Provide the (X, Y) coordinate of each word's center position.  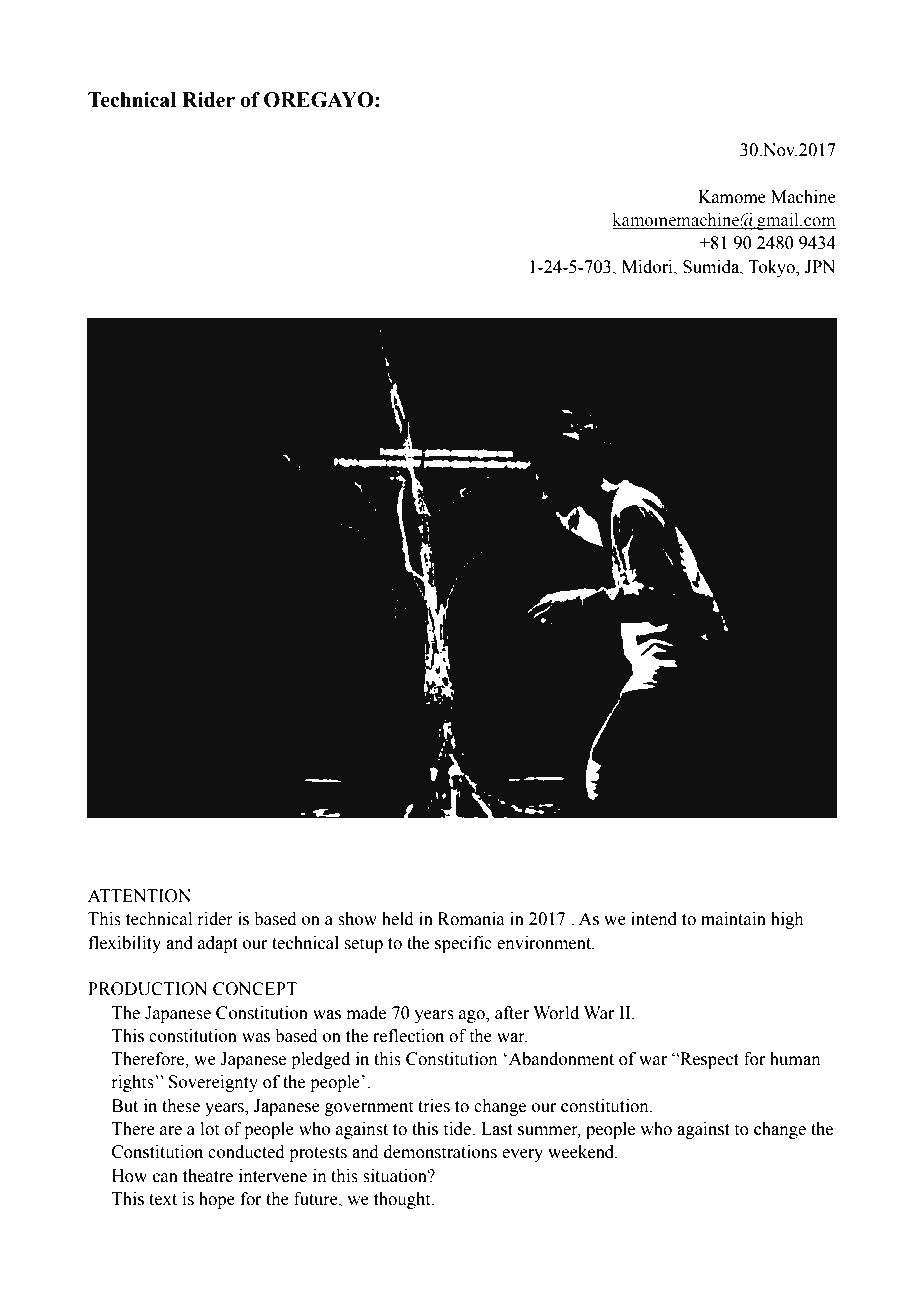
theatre (208, 1176)
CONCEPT (255, 989)
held (398, 919)
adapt (218, 944)
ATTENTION (139, 896)
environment (545, 943)
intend (654, 919)
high (787, 920)
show (357, 919)
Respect (708, 1060)
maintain (733, 919)
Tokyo (772, 268)
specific (463, 944)
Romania (471, 919)
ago (473, 1016)
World (556, 1013)
